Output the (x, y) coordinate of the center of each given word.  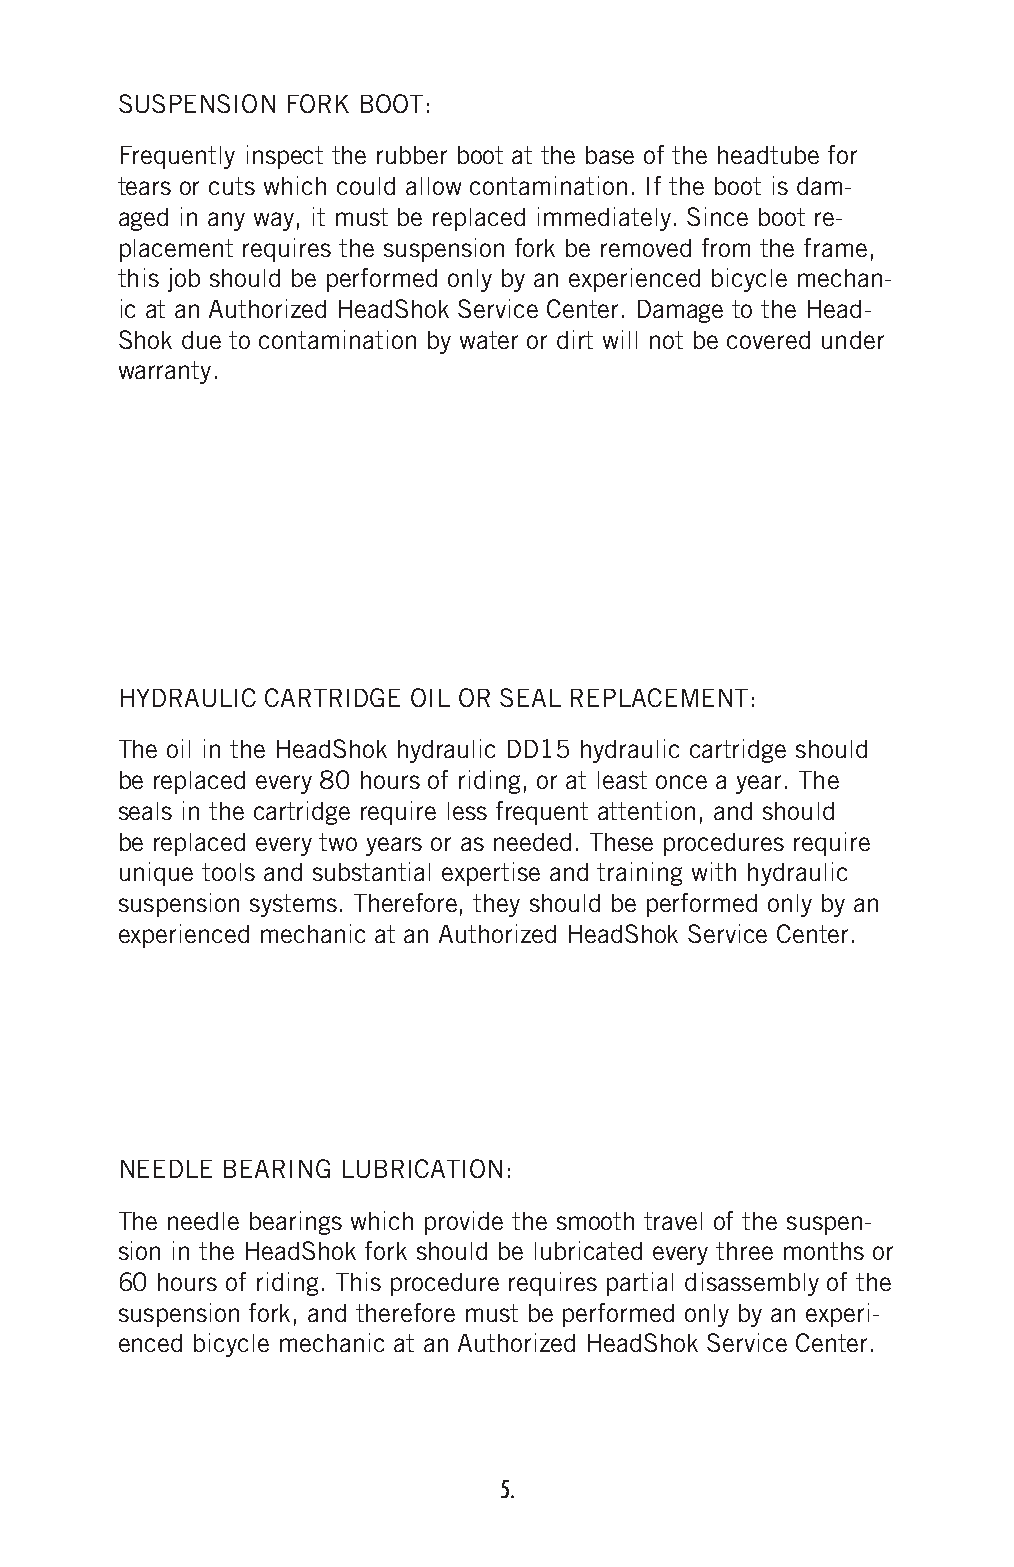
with (714, 871)
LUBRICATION (422, 1168)
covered (768, 340)
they (496, 905)
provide (464, 1223)
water (489, 340)
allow (433, 186)
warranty (165, 372)
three (744, 1251)
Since (717, 216)
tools (228, 872)
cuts (232, 186)
